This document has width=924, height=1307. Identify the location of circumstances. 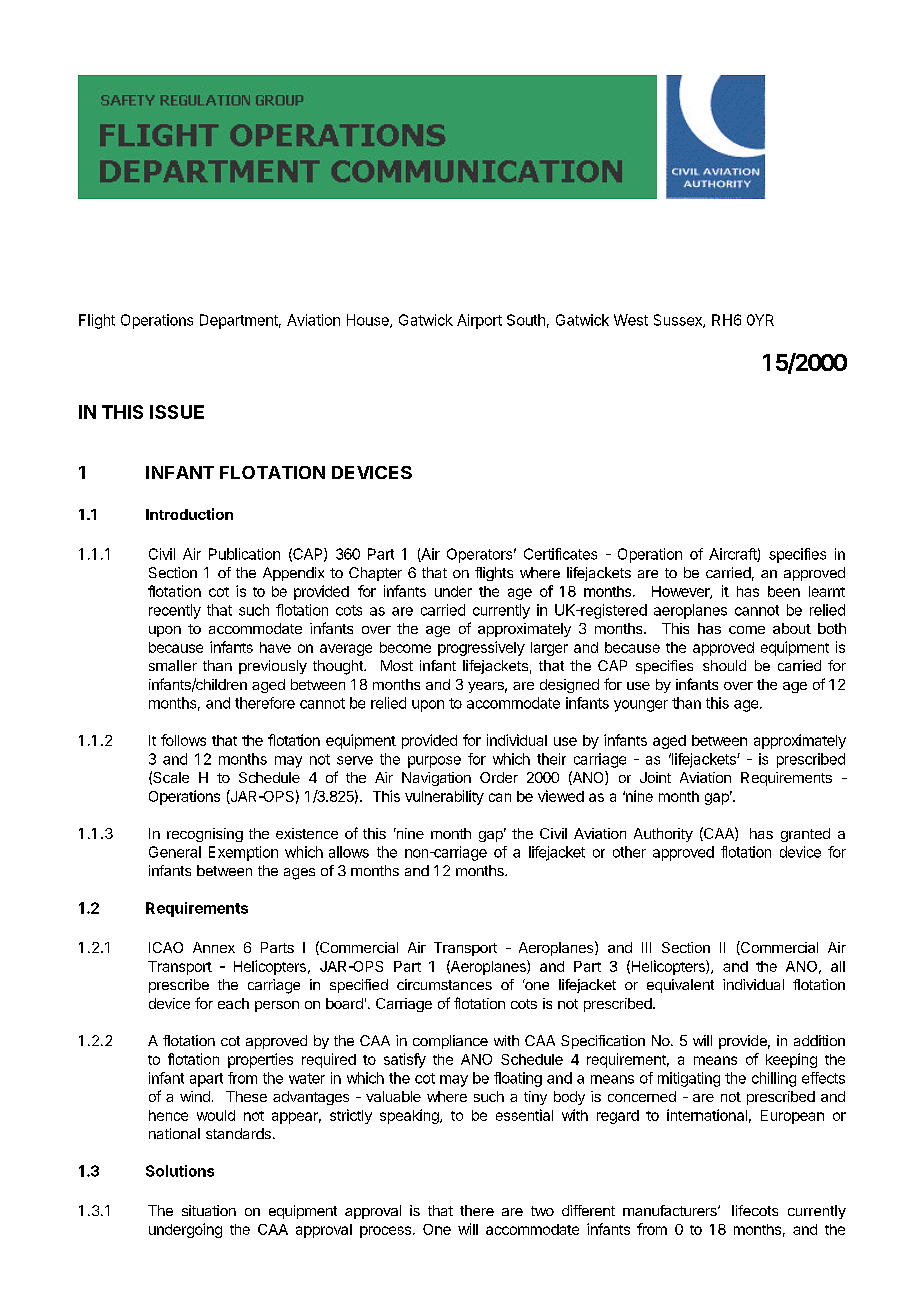
(444, 984).
